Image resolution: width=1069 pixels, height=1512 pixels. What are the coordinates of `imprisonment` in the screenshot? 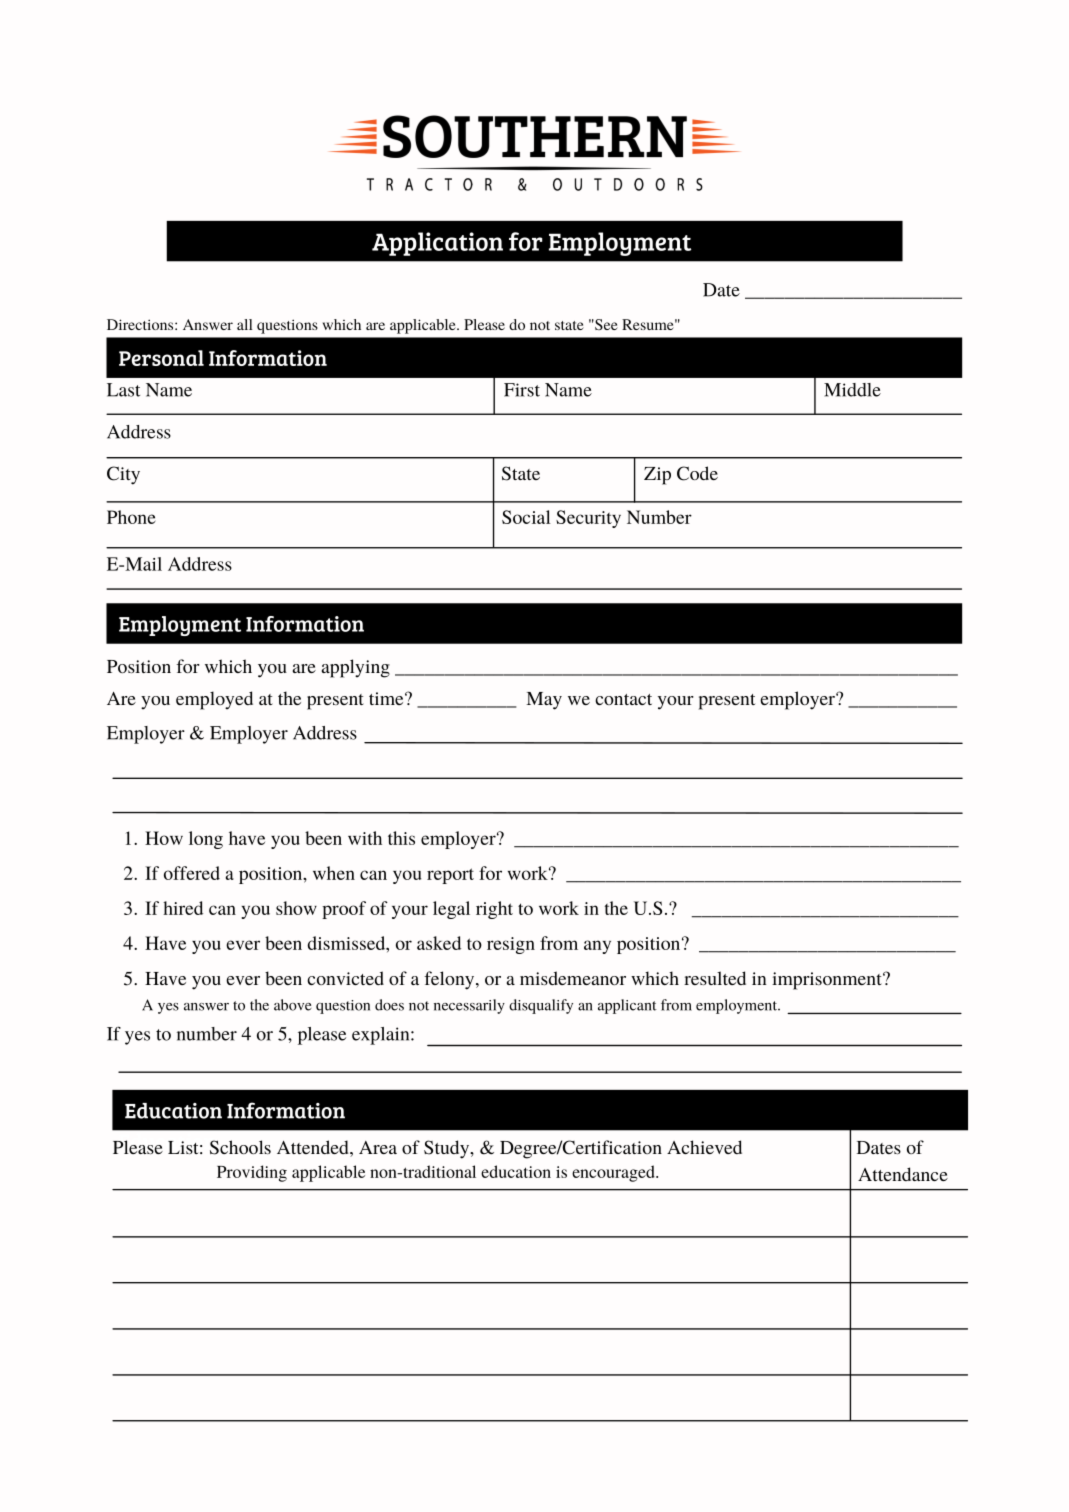 It's located at (828, 981).
